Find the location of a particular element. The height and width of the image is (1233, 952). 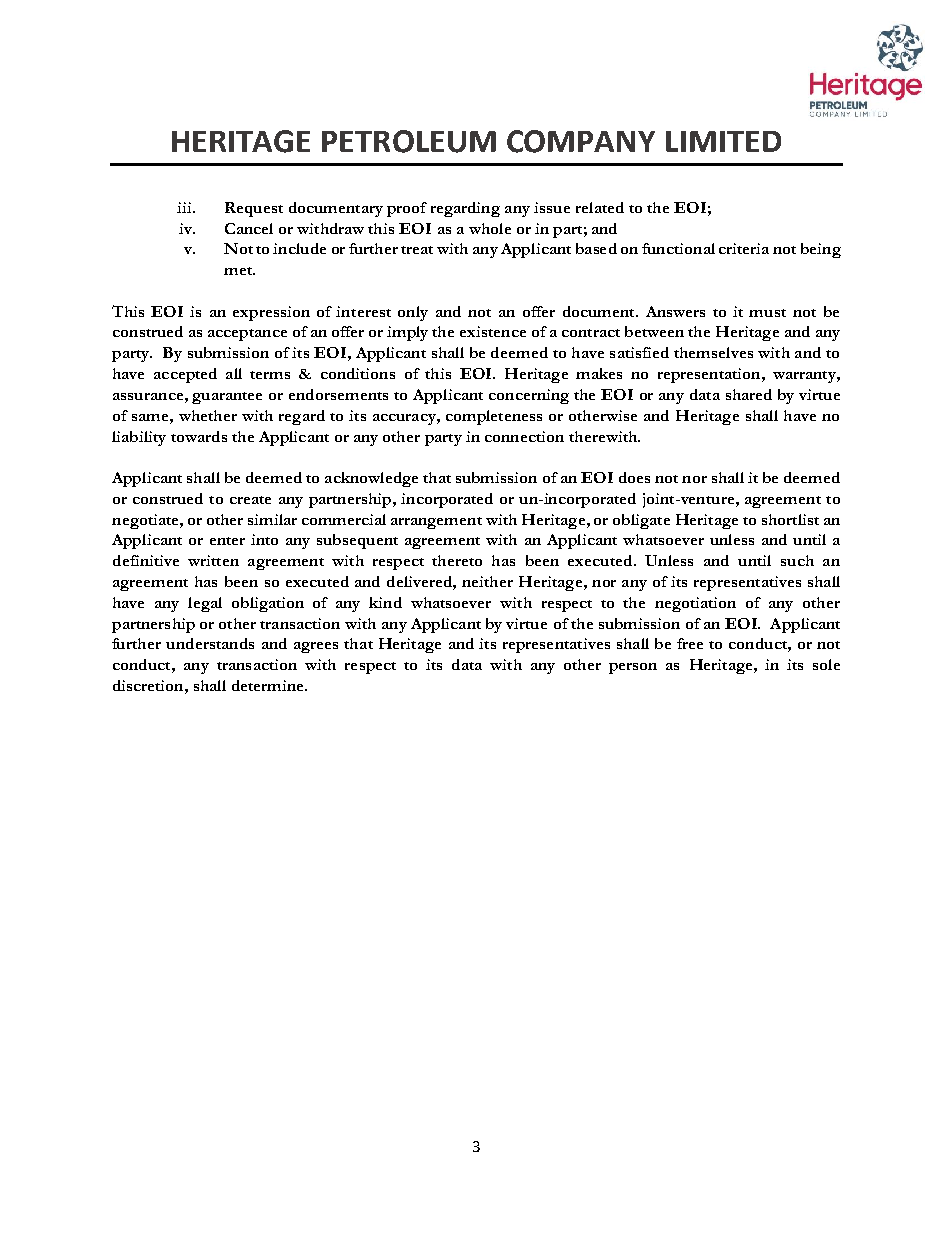

must is located at coordinates (767, 313).
